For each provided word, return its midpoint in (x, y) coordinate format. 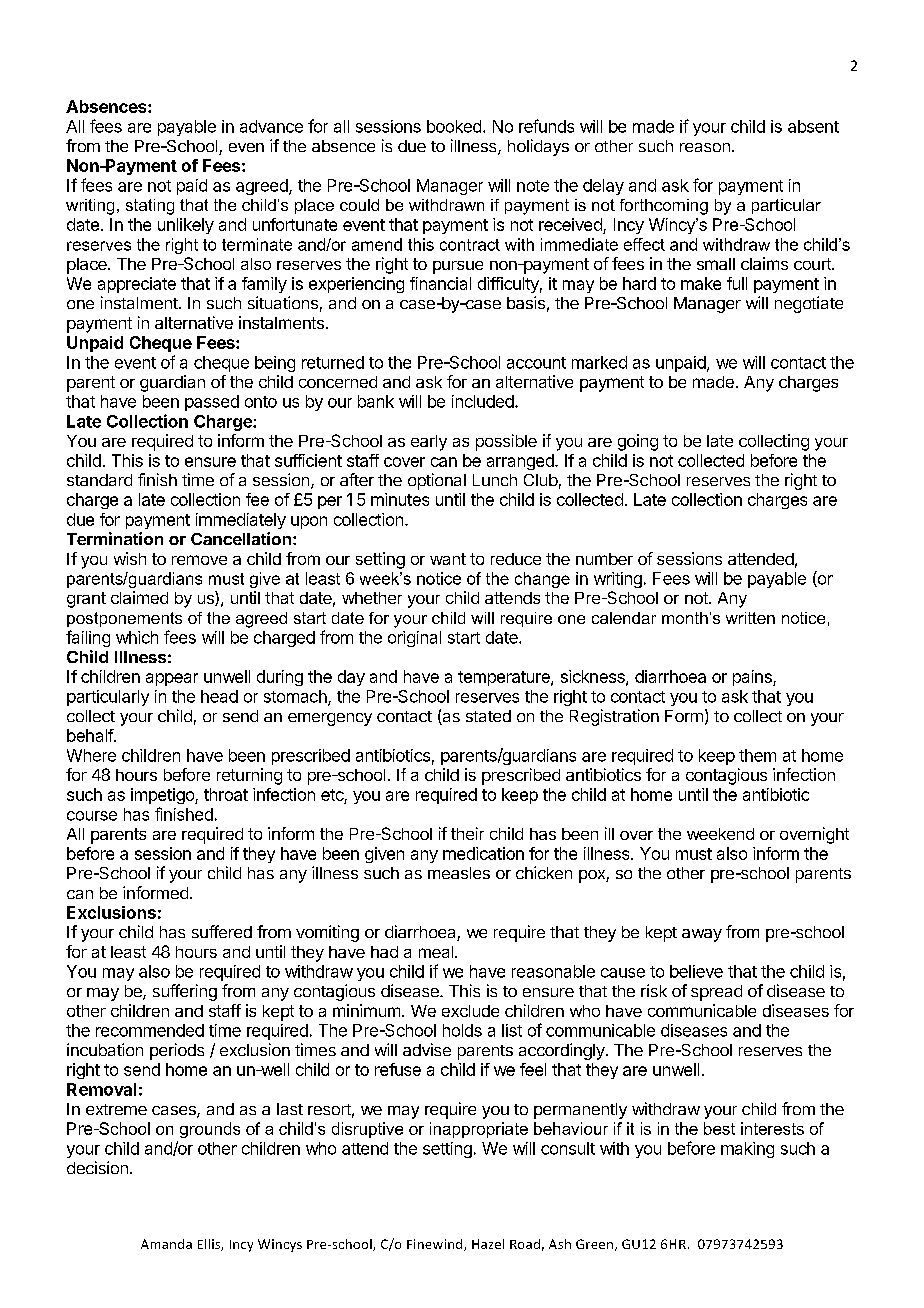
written (750, 618)
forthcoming (664, 207)
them (757, 755)
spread (716, 993)
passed (212, 403)
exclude (470, 1011)
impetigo (163, 796)
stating (150, 207)
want (448, 559)
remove (199, 560)
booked (454, 126)
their (467, 833)
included (483, 401)
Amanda (166, 1244)
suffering (185, 992)
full (737, 283)
